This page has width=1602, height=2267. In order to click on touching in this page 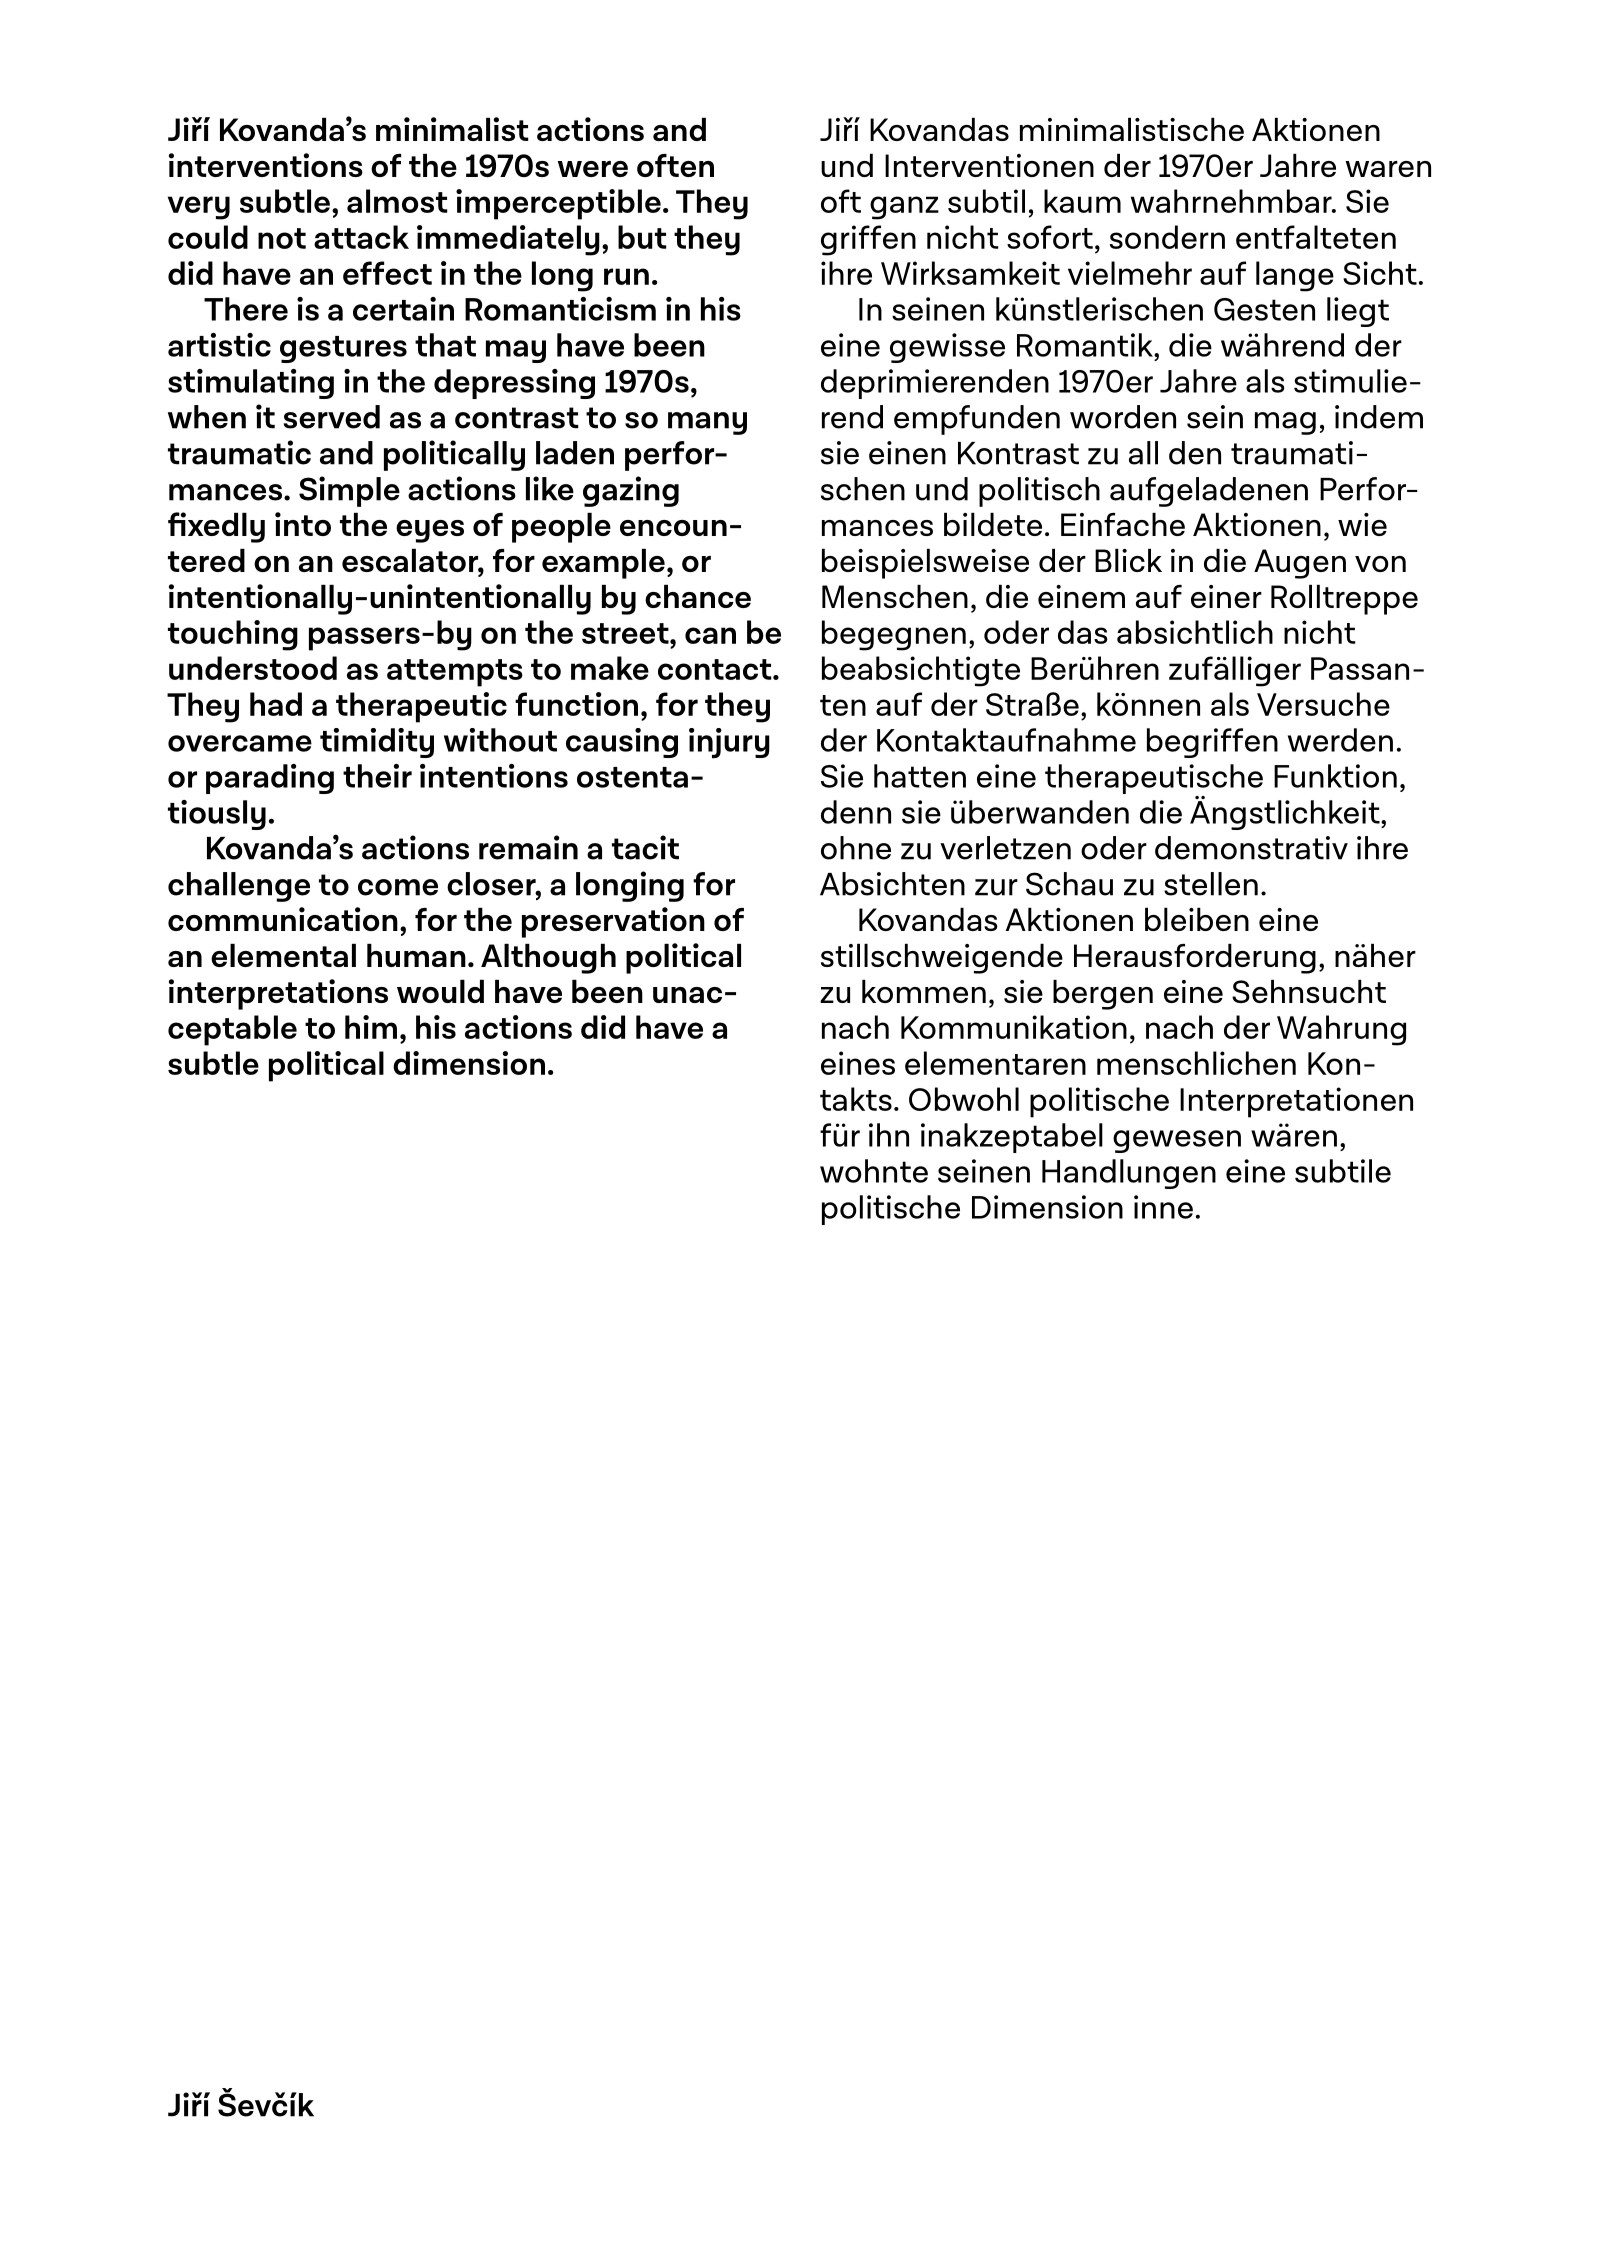, I will do `click(233, 635)`.
